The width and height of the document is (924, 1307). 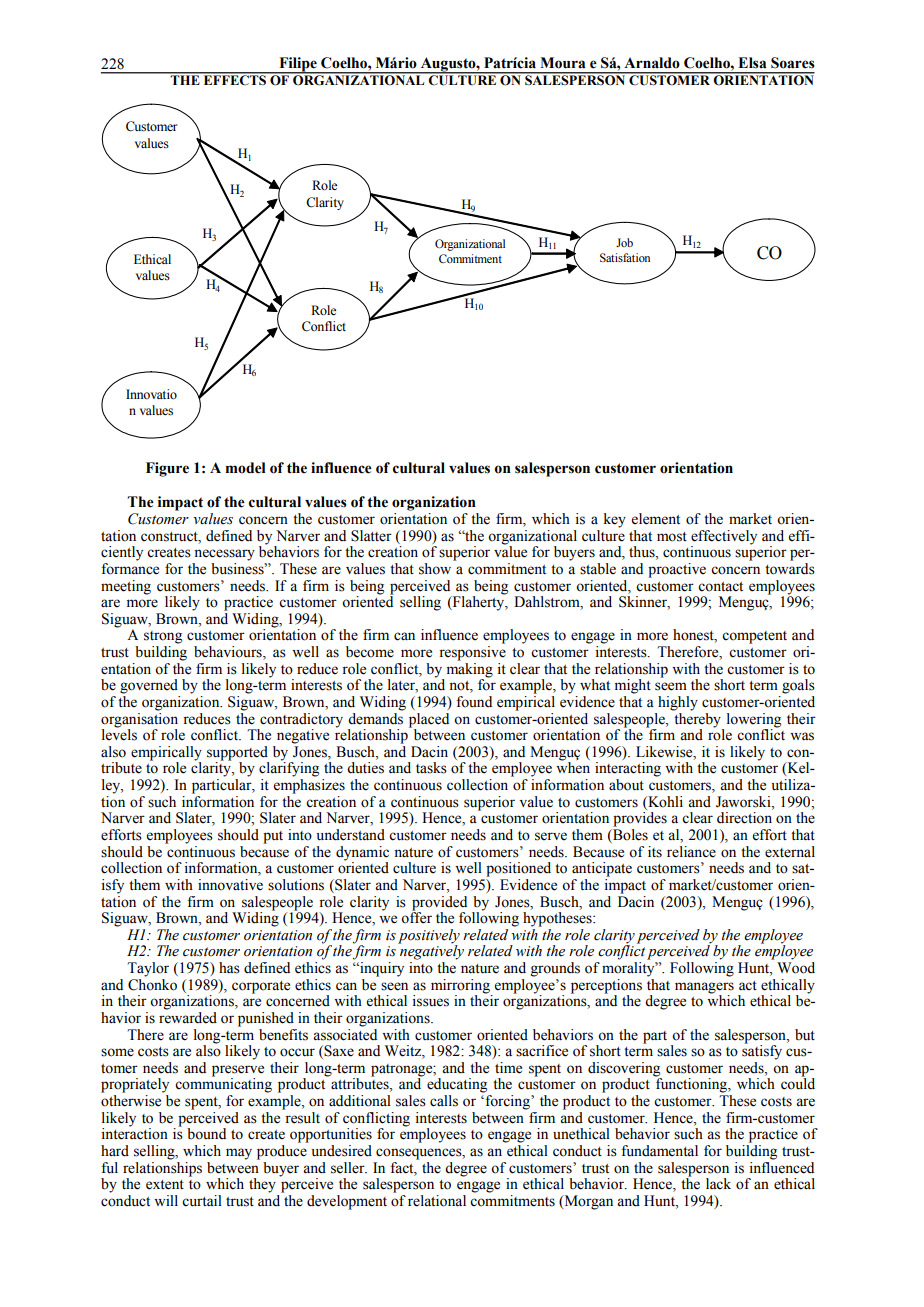 I want to click on EFFECTS, so click(x=234, y=79).
